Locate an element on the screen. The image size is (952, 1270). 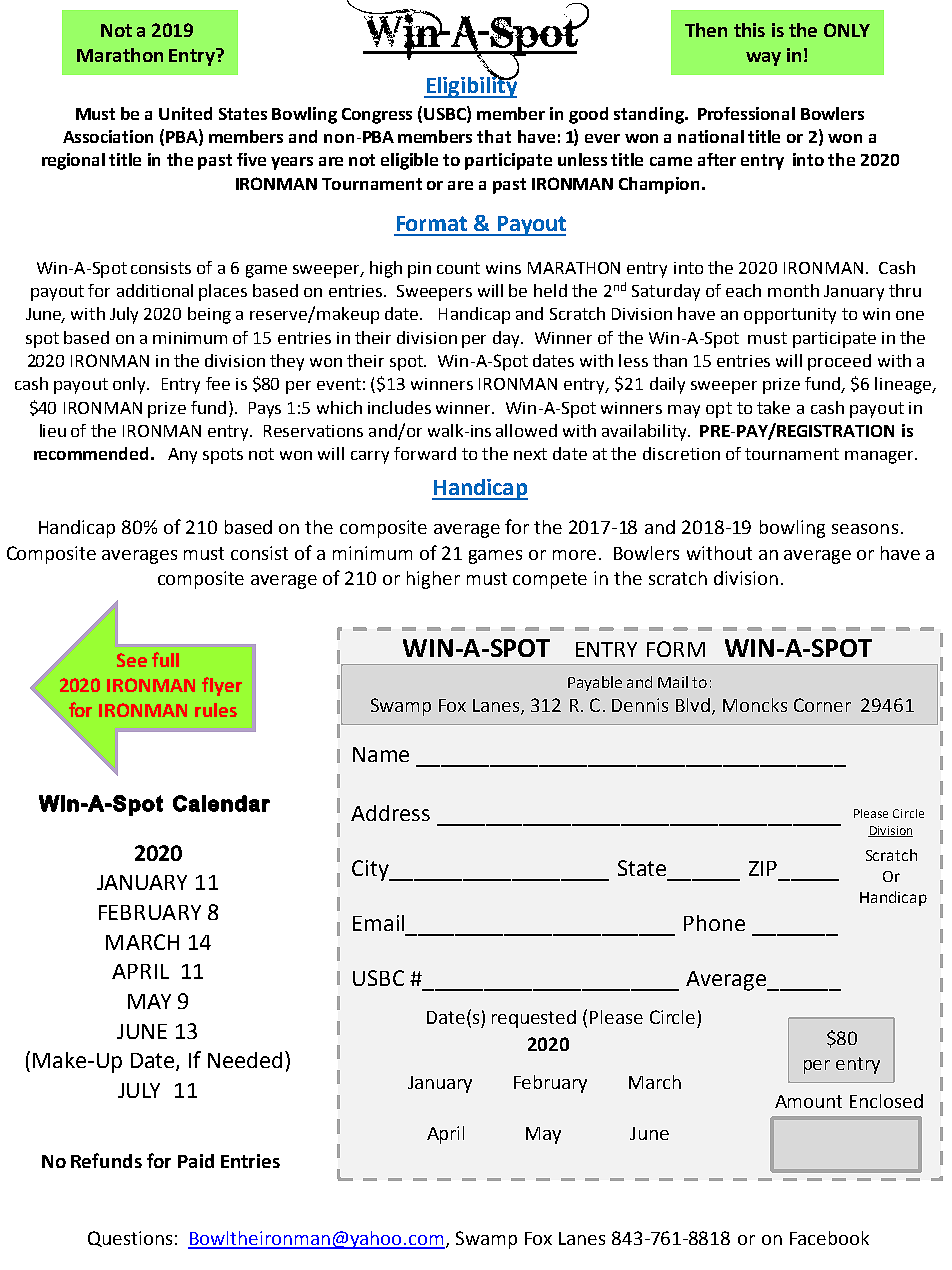
Corner is located at coordinates (822, 705).
